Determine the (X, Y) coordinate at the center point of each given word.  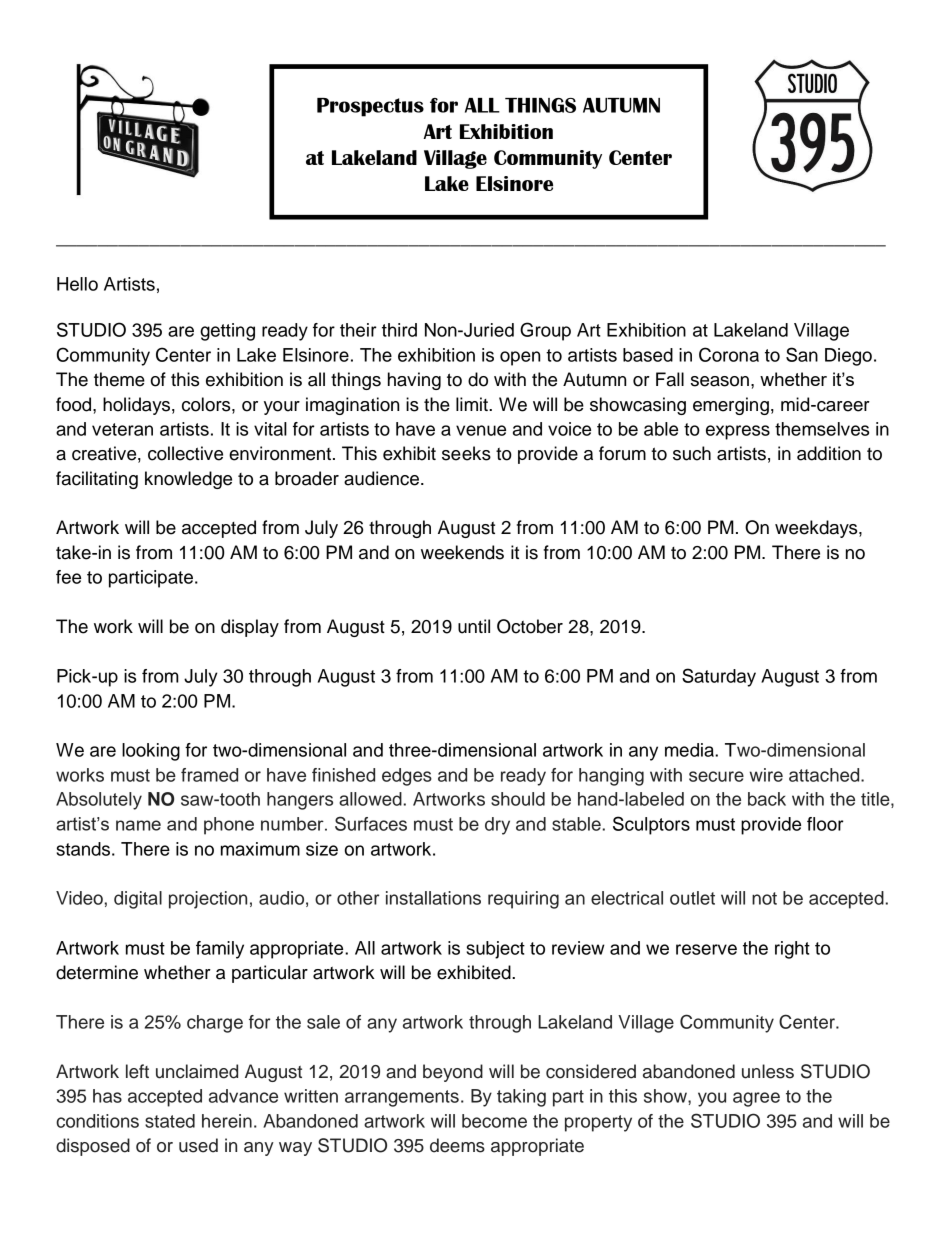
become (494, 1121)
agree (756, 1099)
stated (170, 1121)
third (399, 330)
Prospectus (370, 107)
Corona (729, 354)
